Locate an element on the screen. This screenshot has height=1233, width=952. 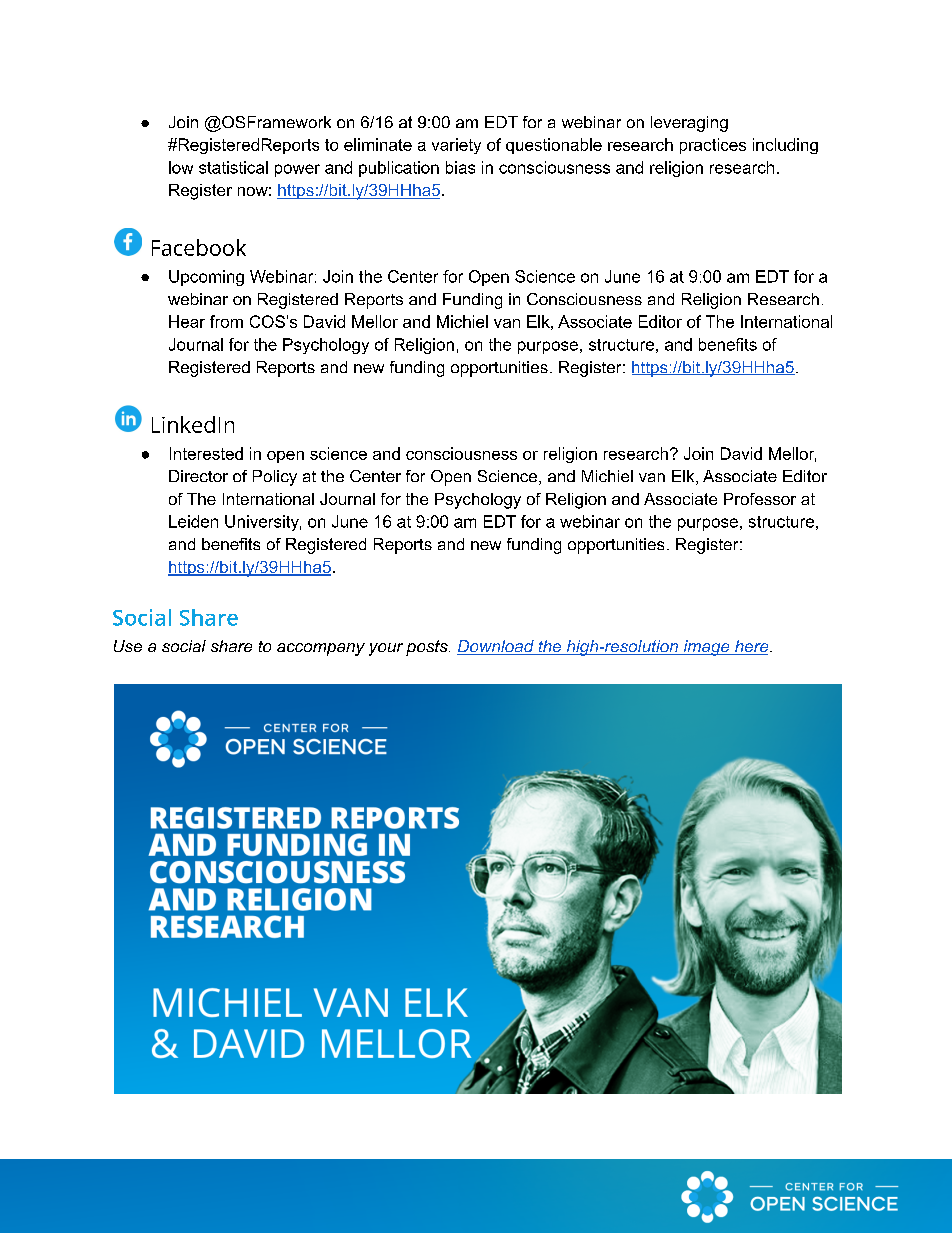
posts is located at coordinates (428, 648).
